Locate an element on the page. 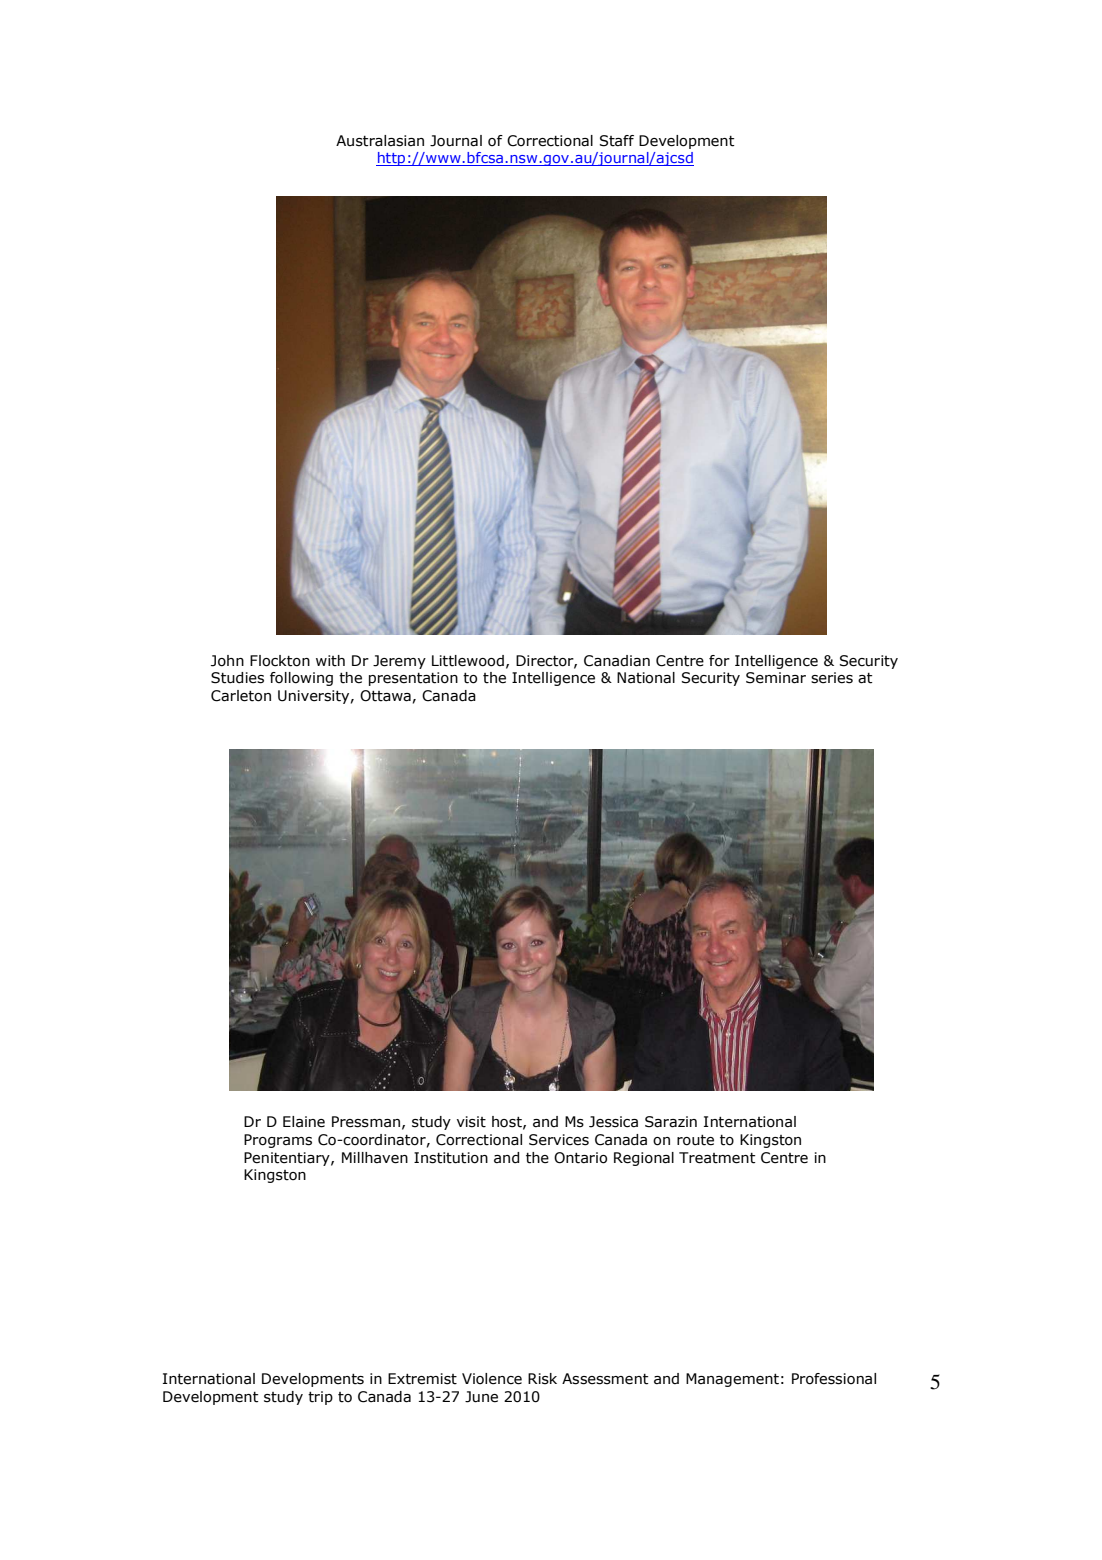  Staff is located at coordinates (617, 141).
